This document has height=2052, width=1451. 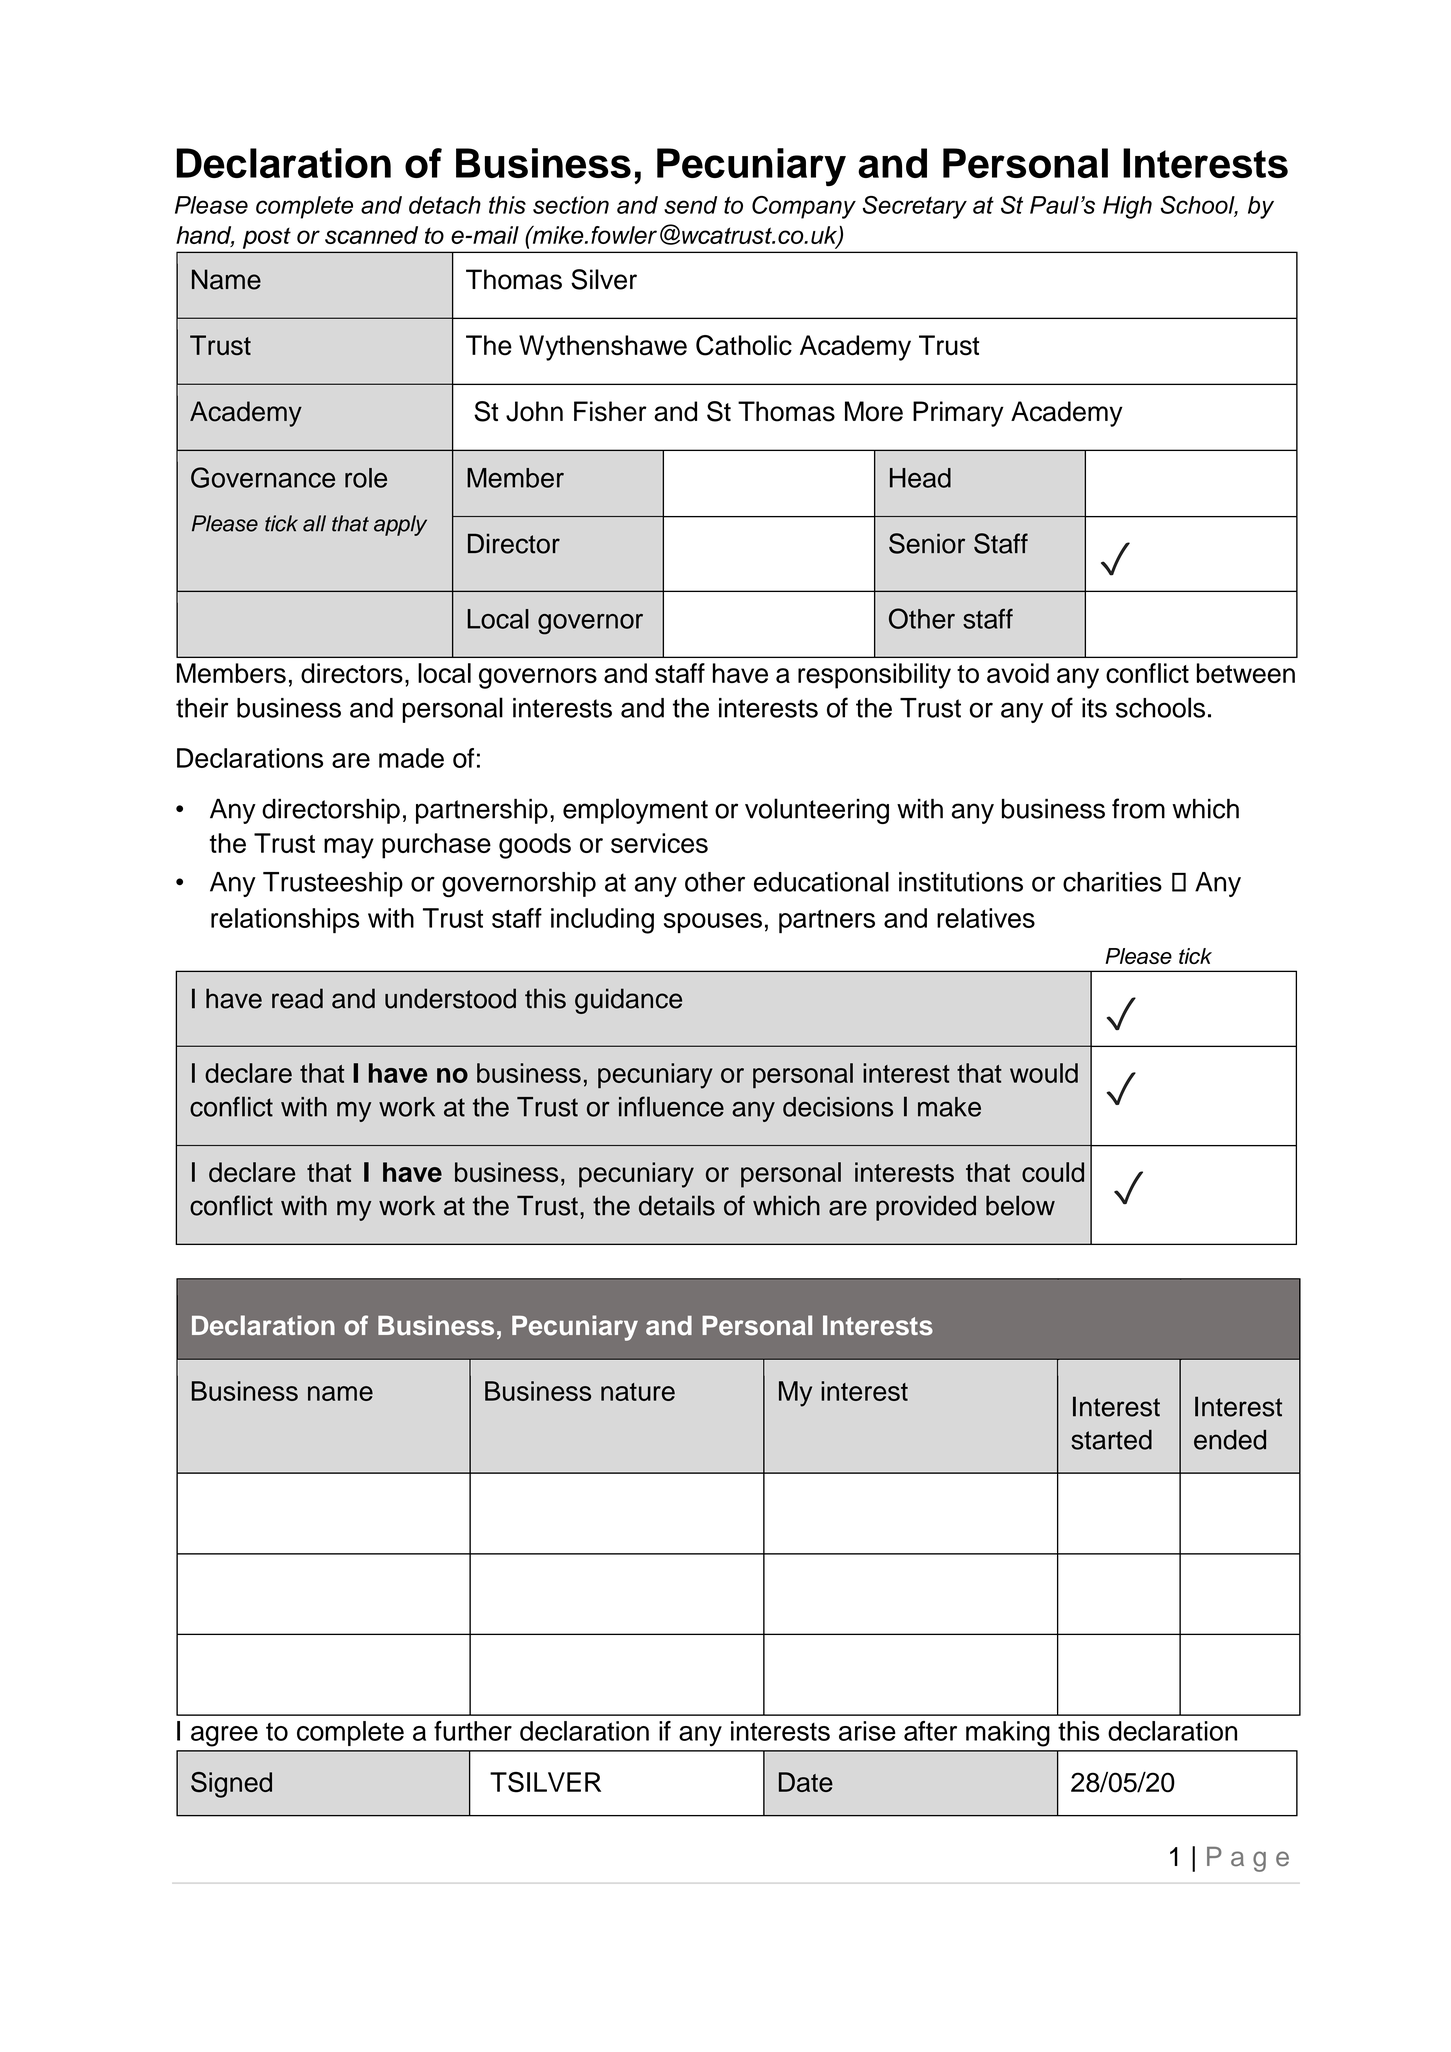 I want to click on charities, so click(x=1112, y=882).
